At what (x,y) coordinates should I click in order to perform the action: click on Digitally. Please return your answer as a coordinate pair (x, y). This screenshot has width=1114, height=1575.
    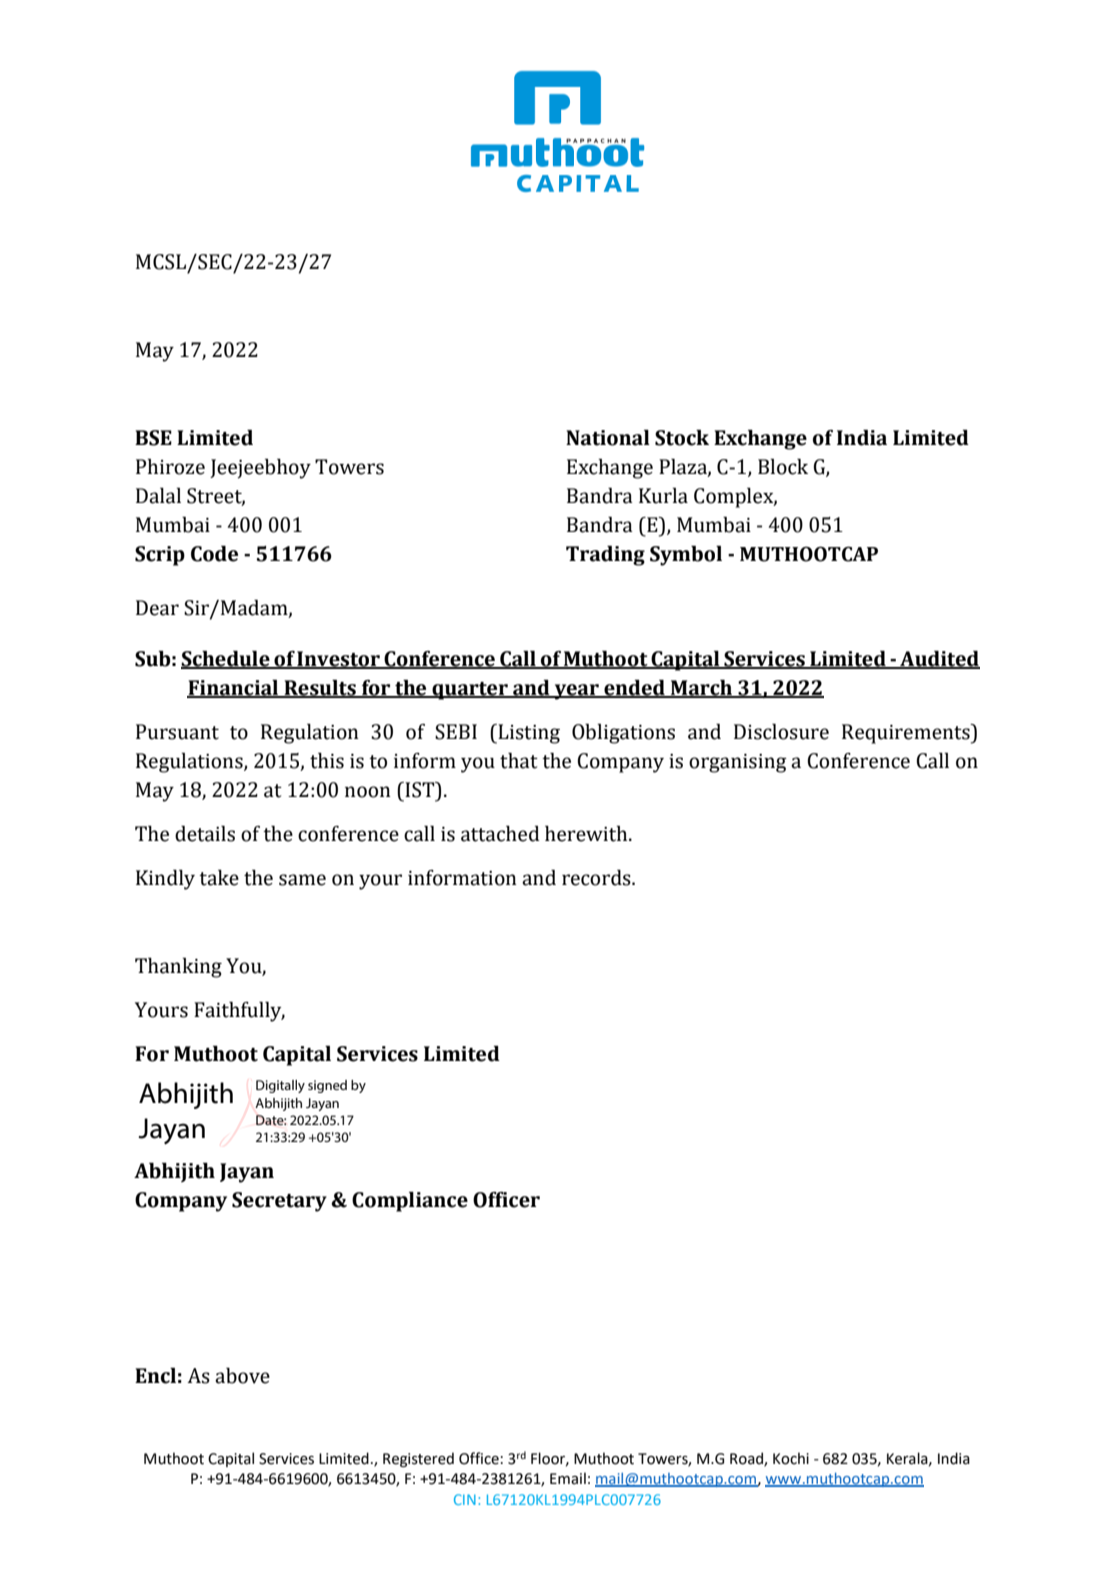
    Looking at the image, I should click on (280, 1086).
